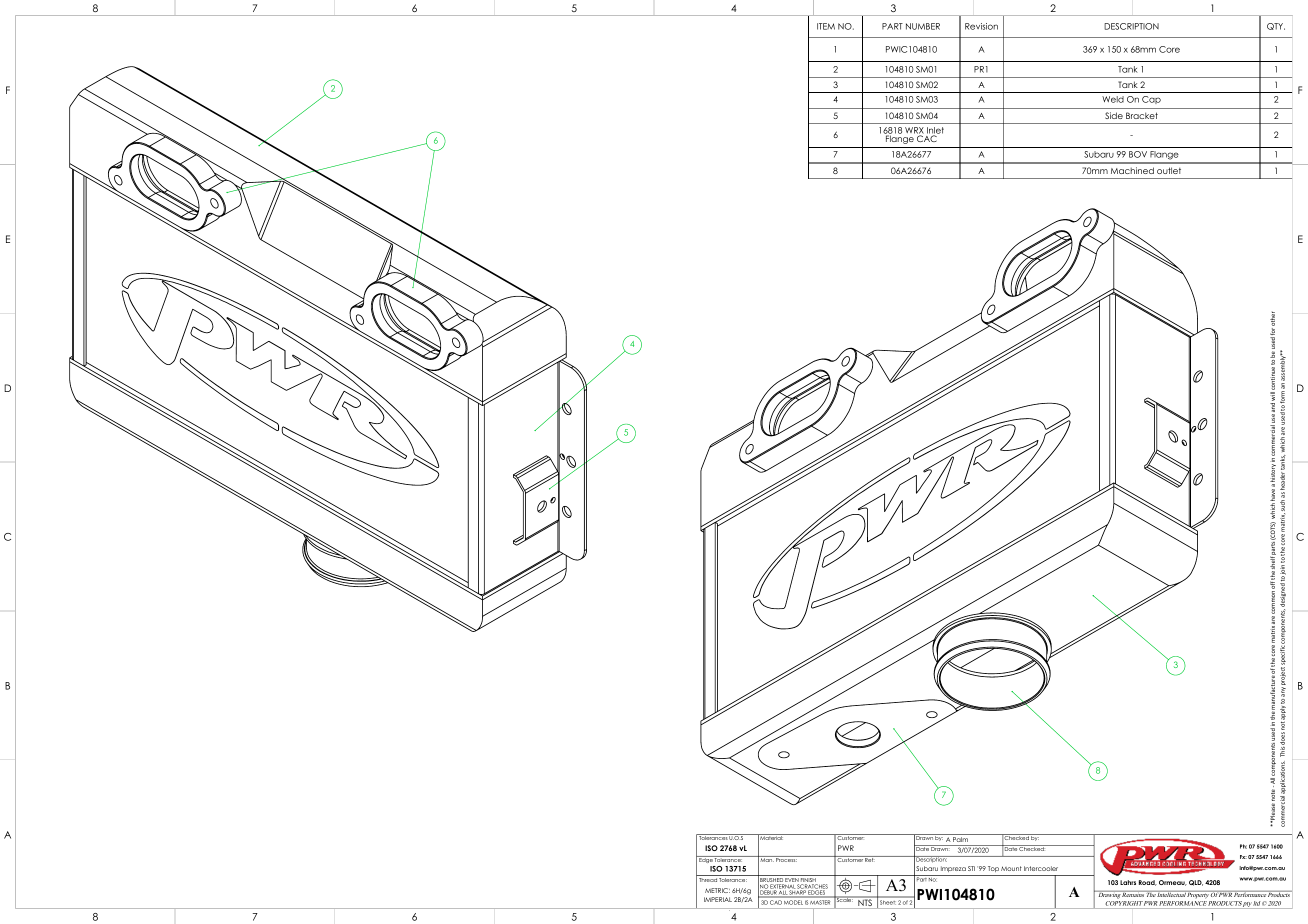 This document has height=924, width=1308. What do you see at coordinates (971, 868) in the document?
I see `STI` at bounding box center [971, 868].
